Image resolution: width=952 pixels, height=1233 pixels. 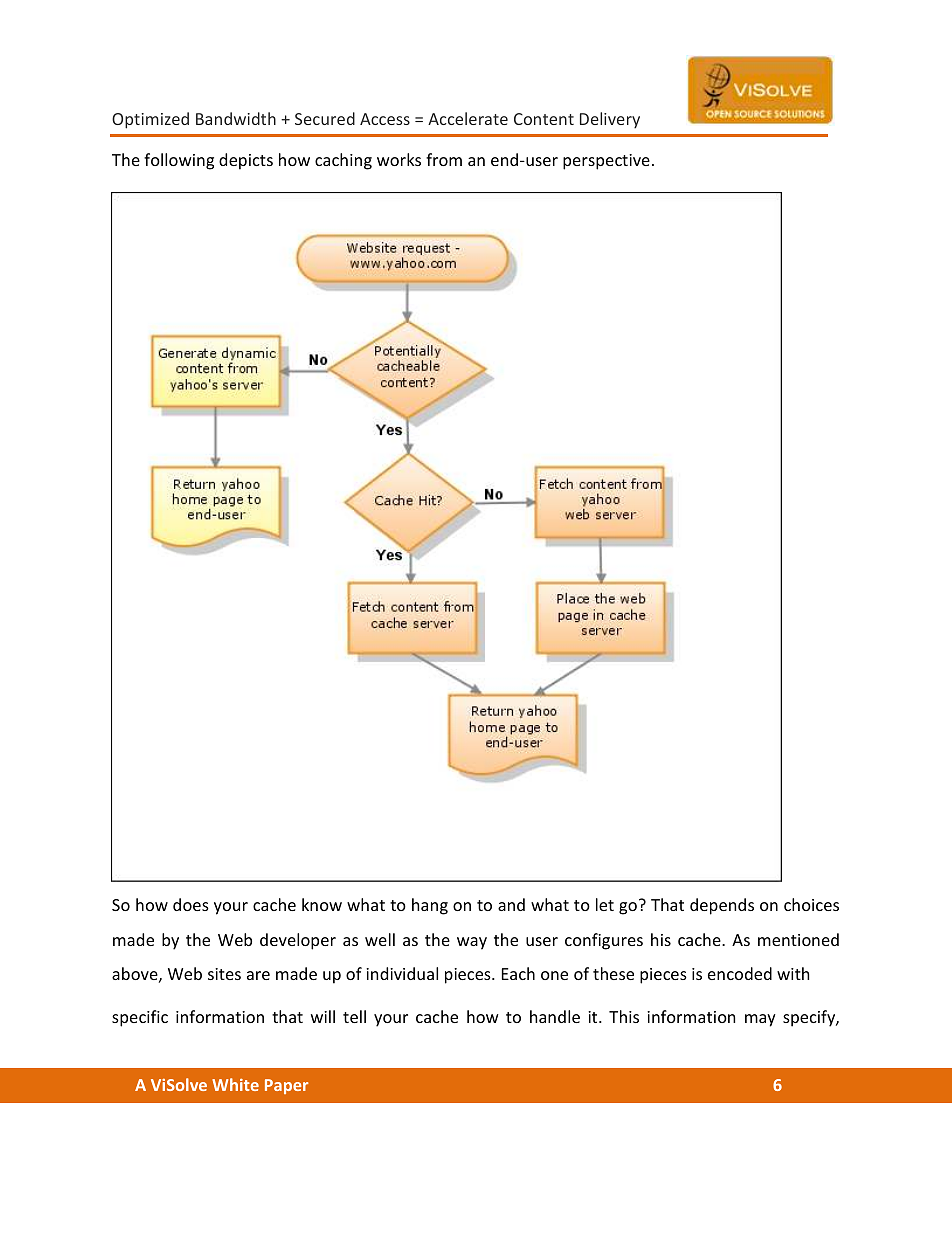 I want to click on works, so click(x=399, y=159).
